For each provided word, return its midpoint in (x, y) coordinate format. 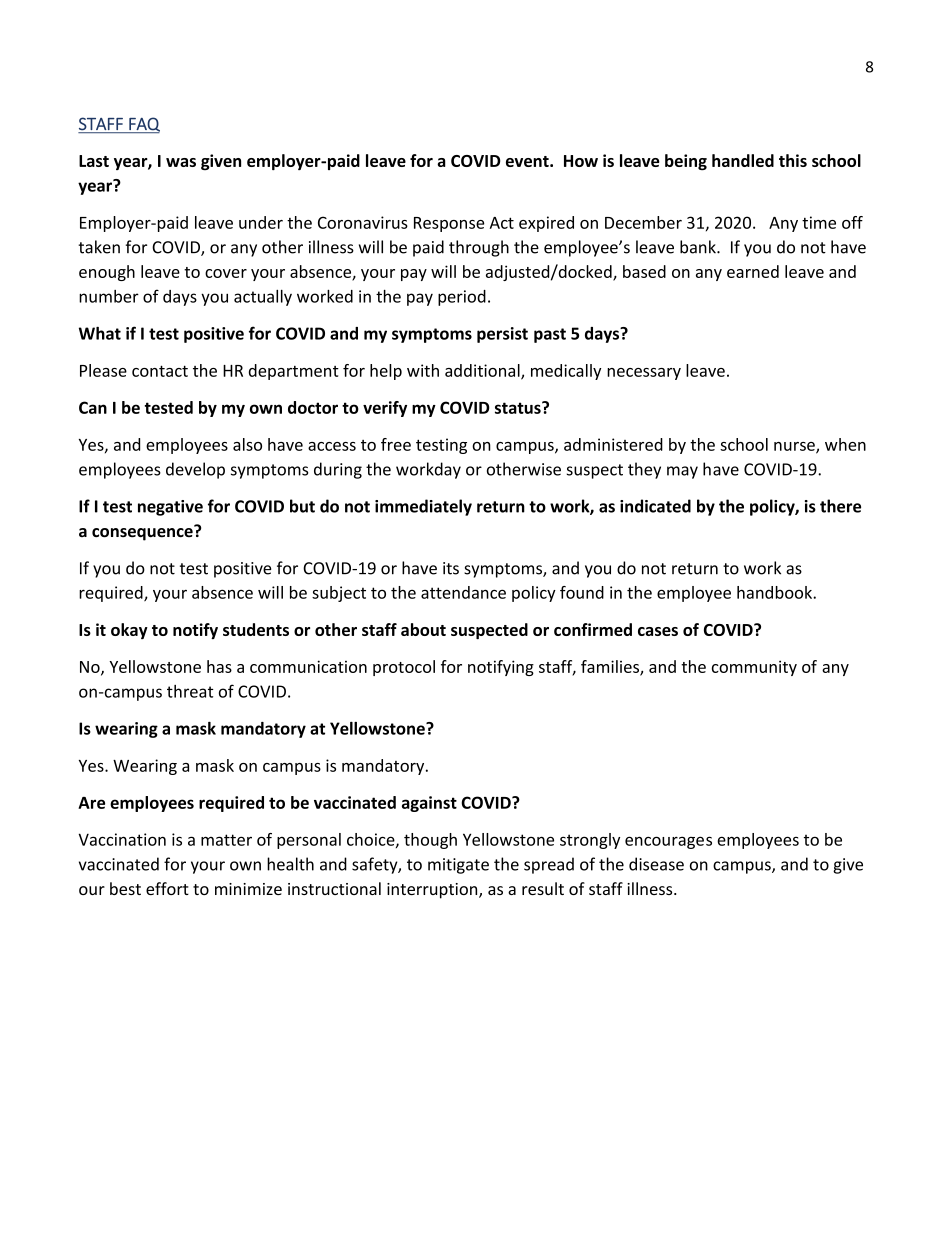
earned (753, 271)
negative (170, 508)
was (181, 162)
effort (167, 888)
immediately (423, 507)
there (840, 506)
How (581, 161)
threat (190, 691)
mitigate (458, 866)
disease (656, 864)
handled (743, 160)
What (100, 333)
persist (502, 335)
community (754, 668)
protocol (404, 668)
